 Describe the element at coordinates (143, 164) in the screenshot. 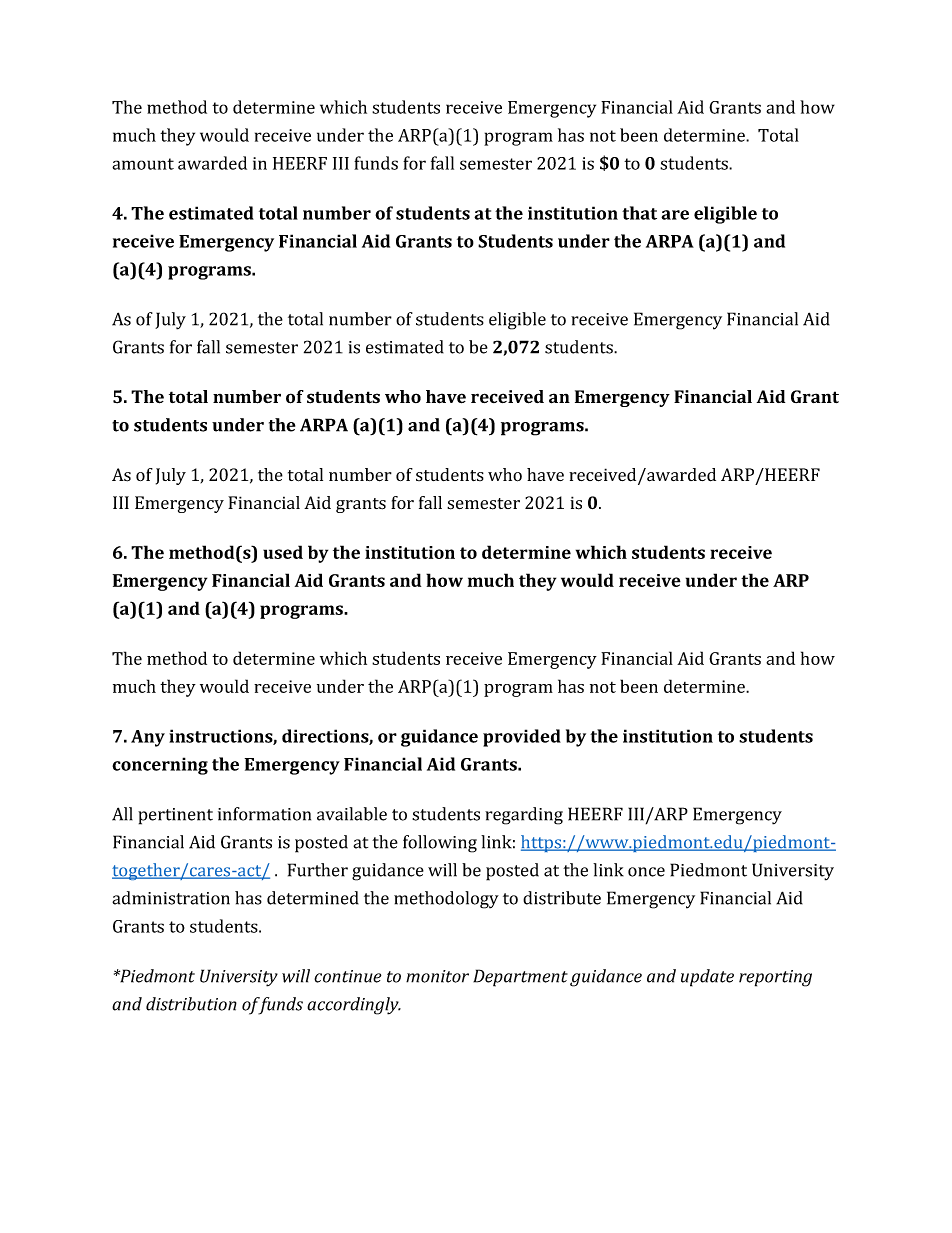

I see `amount` at that location.
